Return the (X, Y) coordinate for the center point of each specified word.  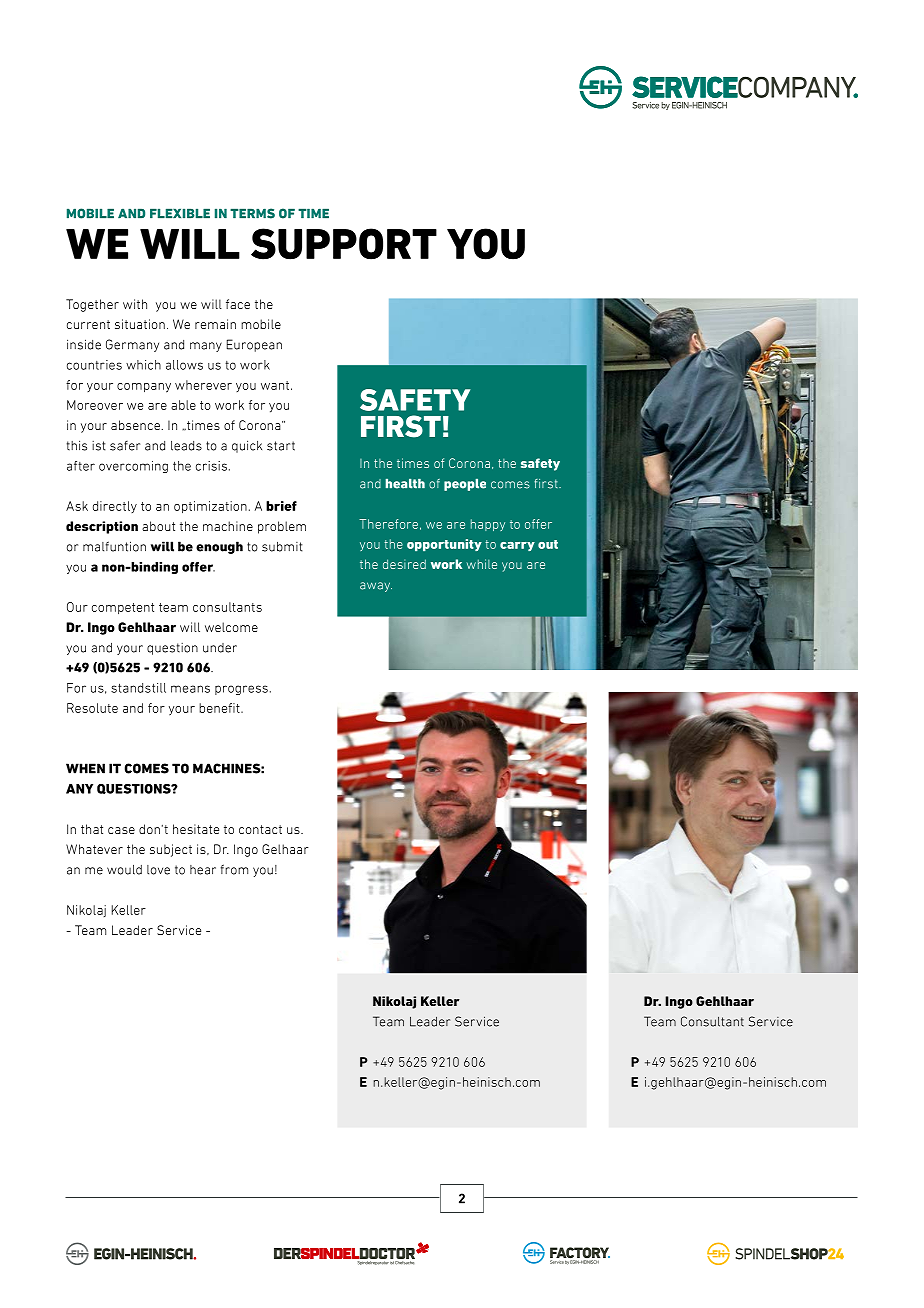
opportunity (444, 545)
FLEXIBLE (180, 213)
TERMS (252, 213)
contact (260, 829)
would (124, 870)
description (102, 527)
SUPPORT (344, 244)
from (234, 869)
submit (282, 547)
